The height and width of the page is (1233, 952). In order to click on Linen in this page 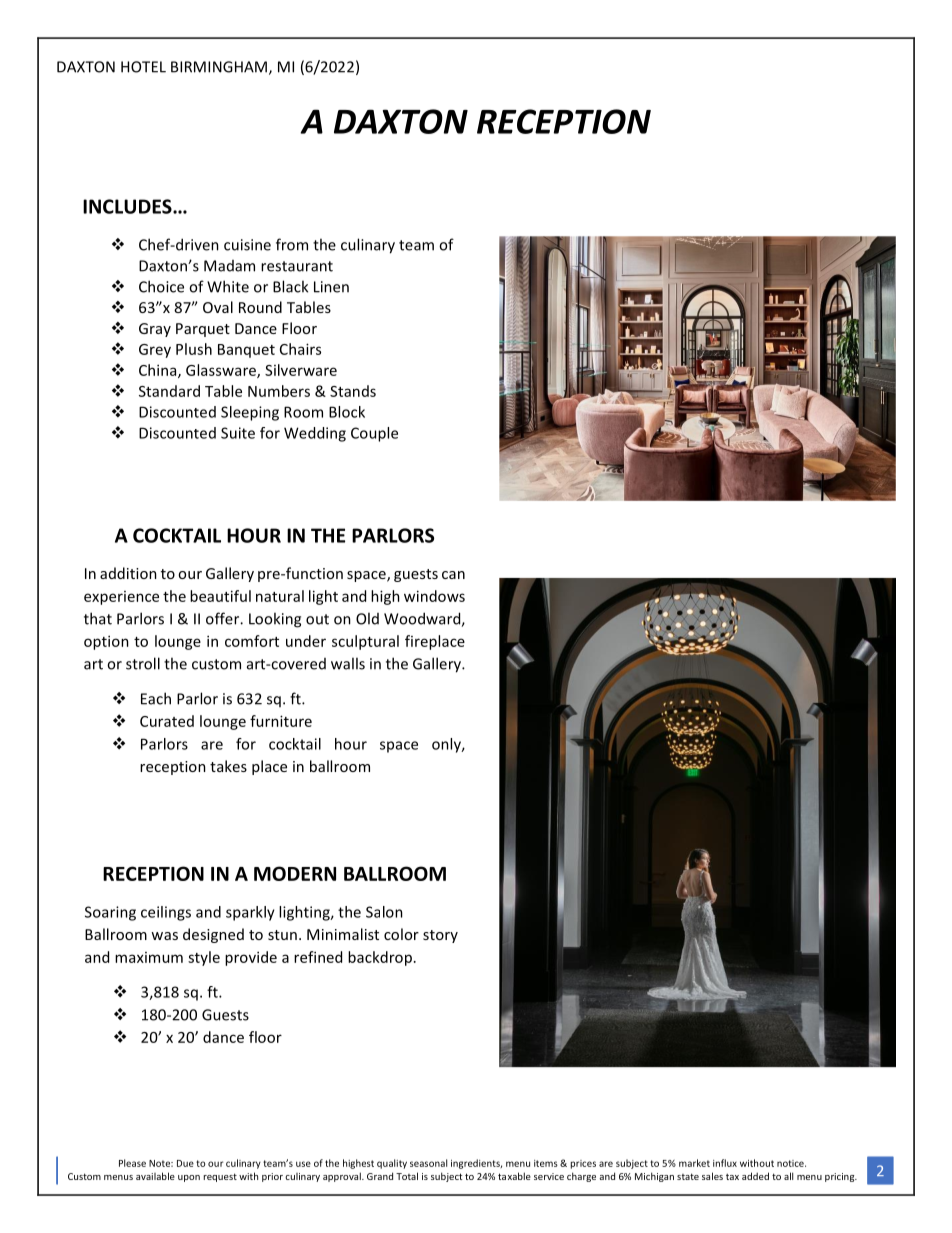, I will do `click(331, 287)`.
